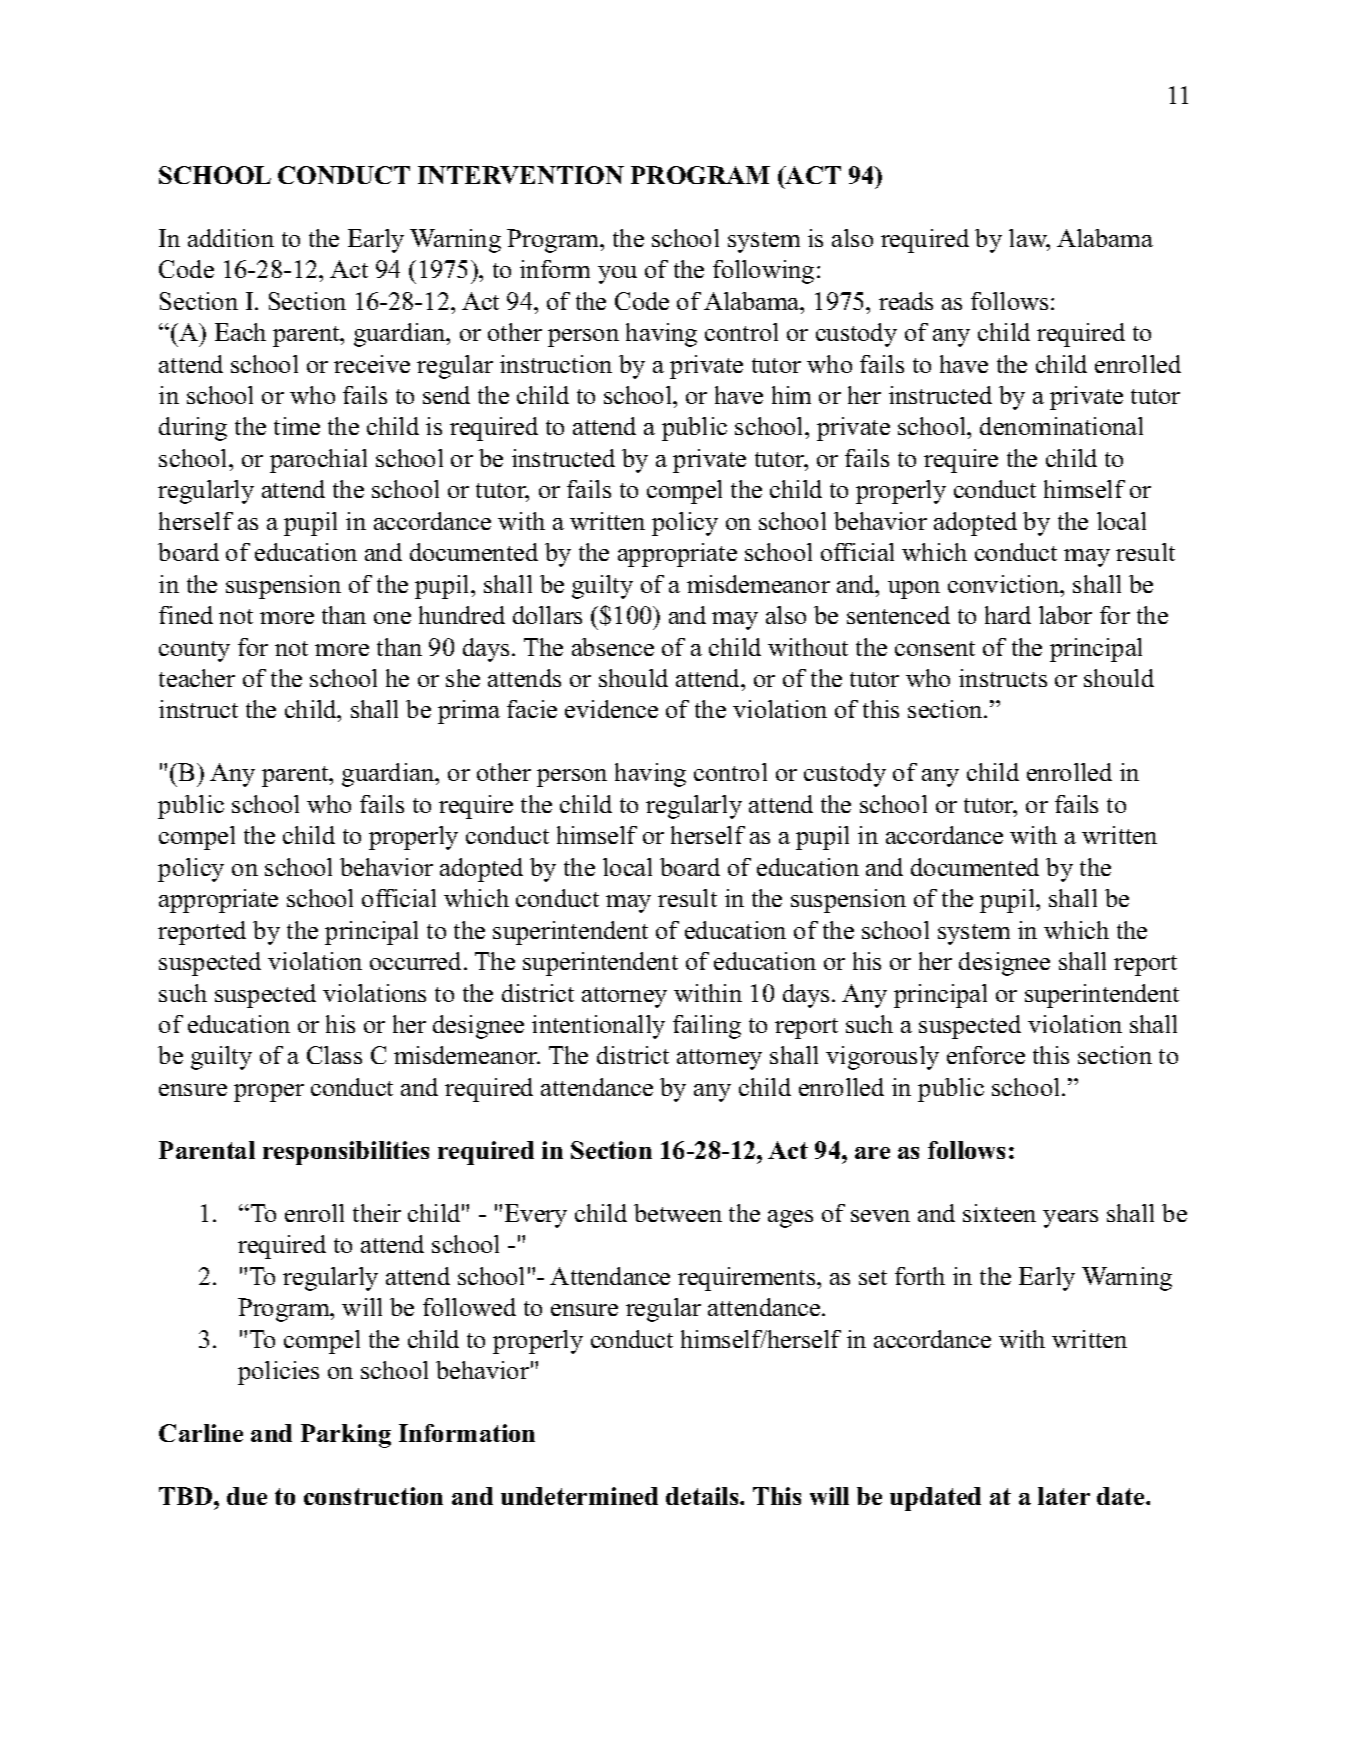 This page has height=1748, width=1351. Describe the element at coordinates (231, 238) in the page. I see `addition` at that location.
